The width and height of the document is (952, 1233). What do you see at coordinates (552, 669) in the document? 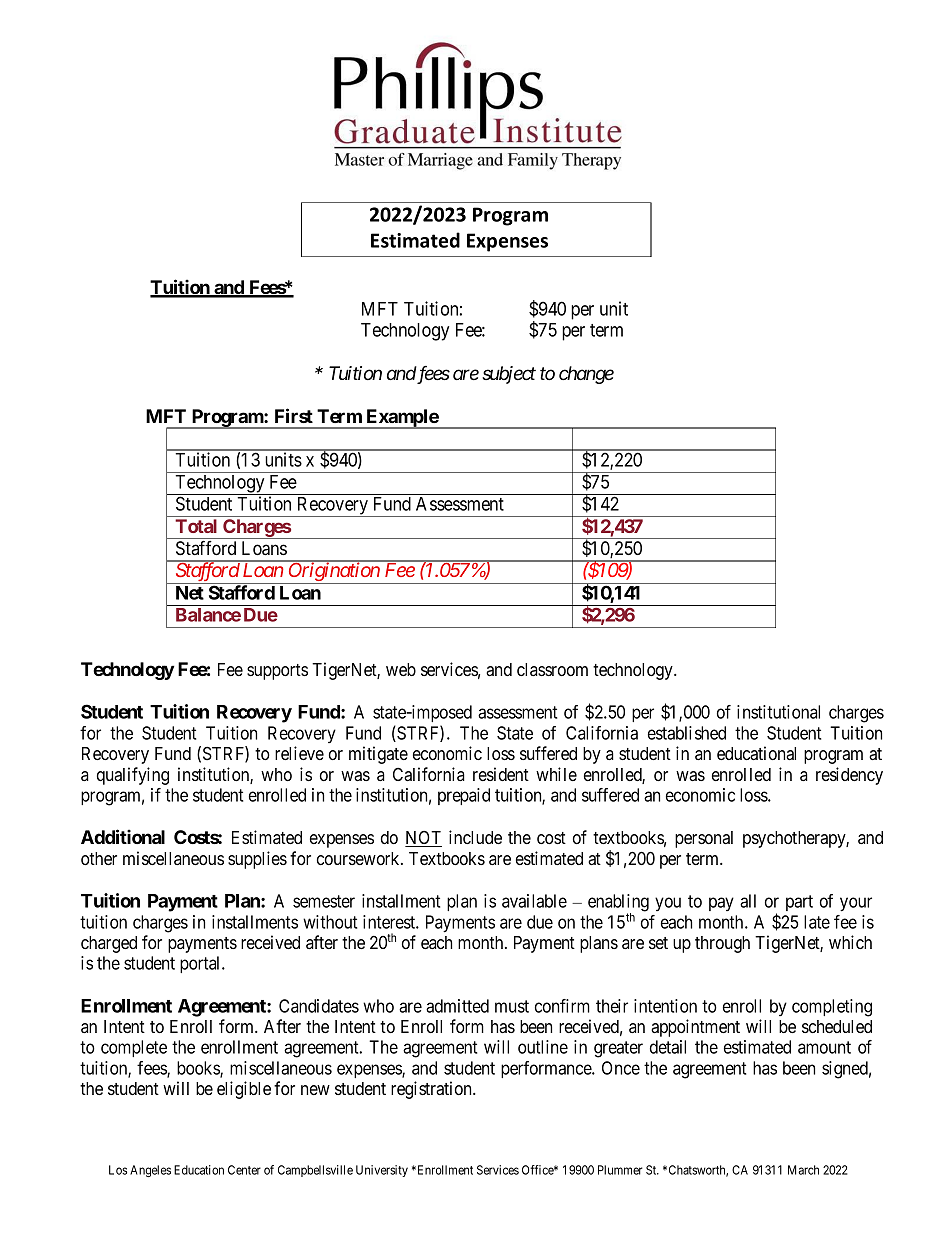
I see `classroom` at bounding box center [552, 669].
